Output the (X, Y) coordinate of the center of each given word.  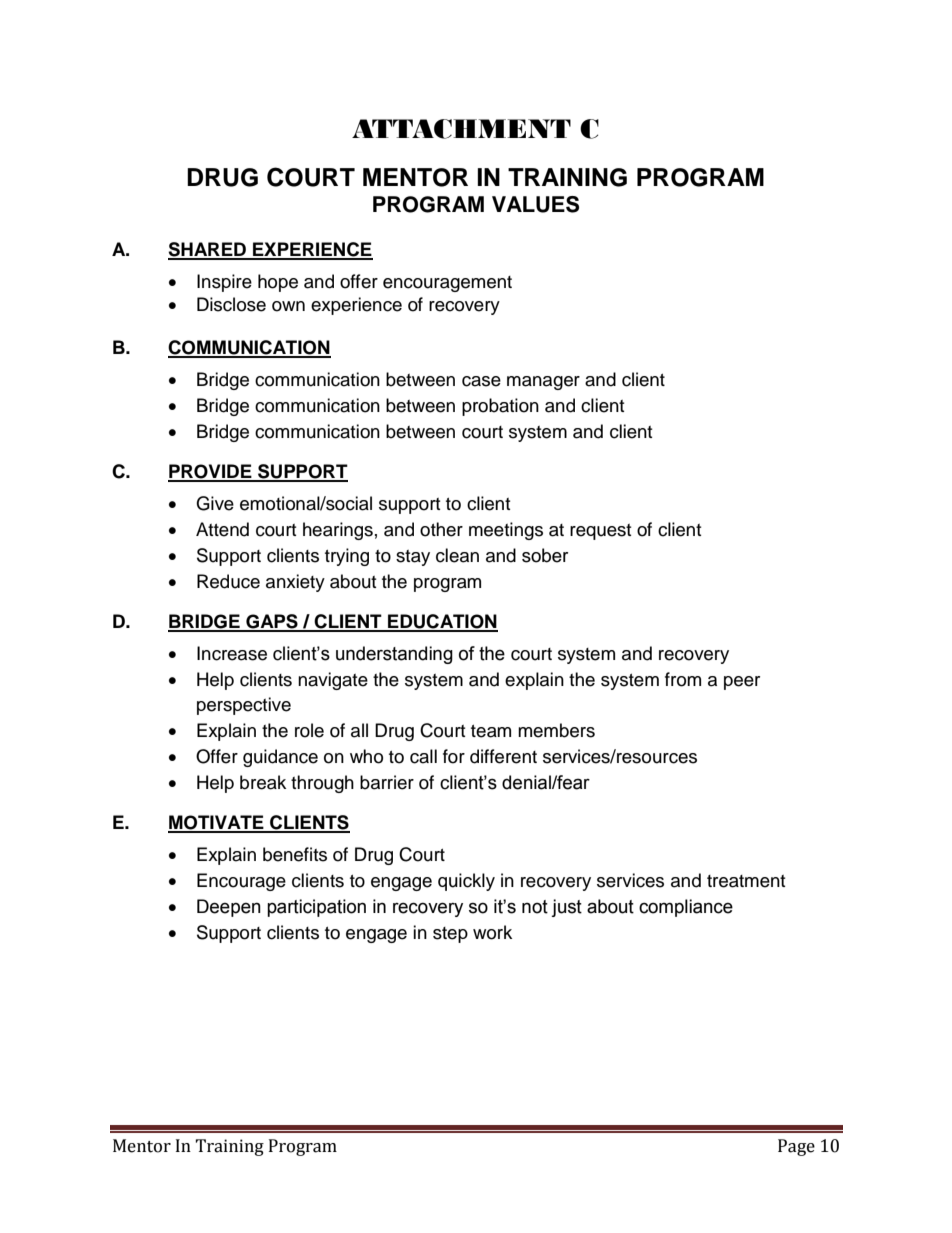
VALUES (535, 204)
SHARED (208, 250)
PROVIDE (211, 472)
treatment (746, 881)
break (263, 782)
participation (316, 908)
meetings (506, 531)
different (503, 756)
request (600, 532)
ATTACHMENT (461, 129)
